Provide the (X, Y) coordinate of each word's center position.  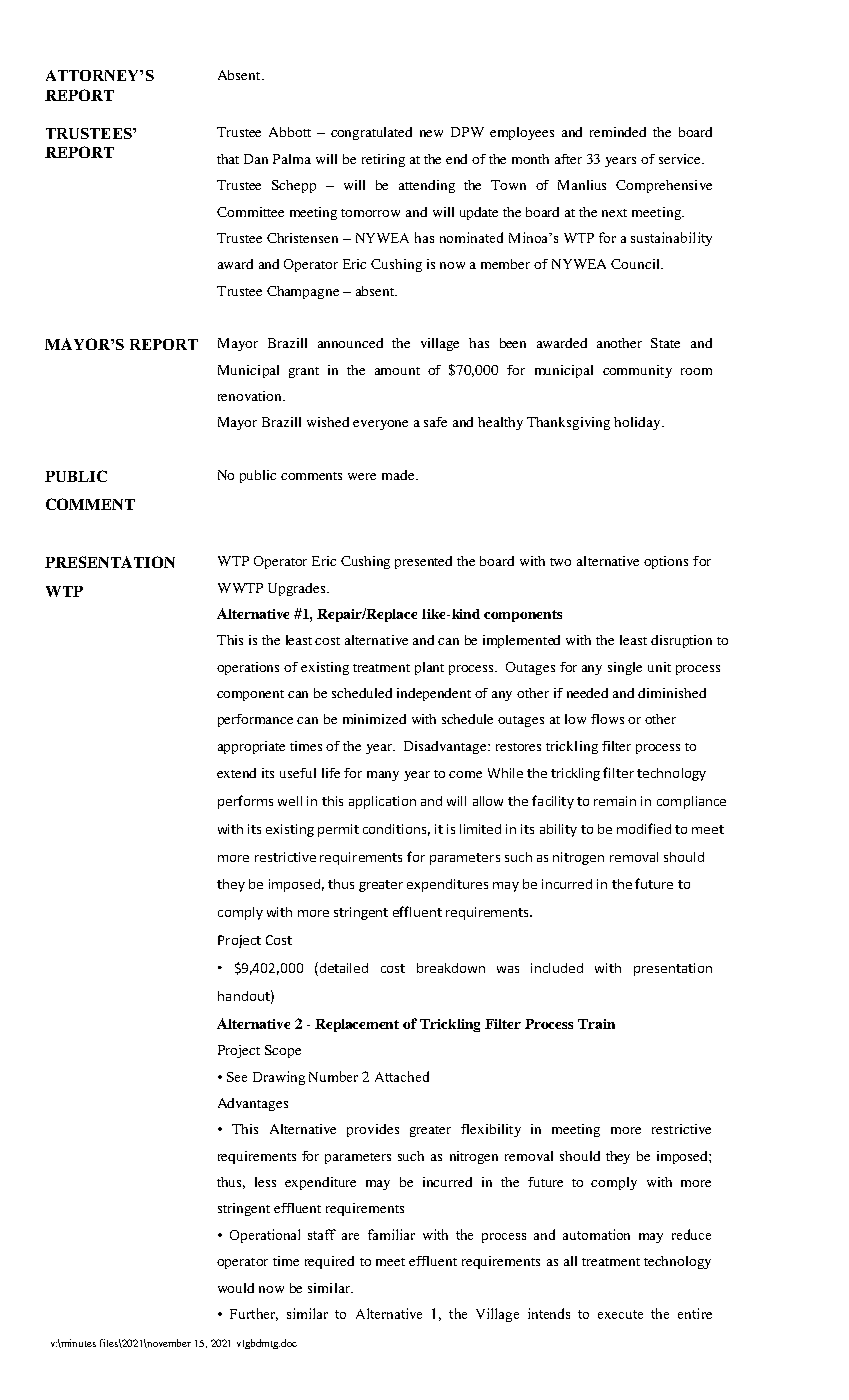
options (666, 562)
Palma (292, 159)
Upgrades (298, 589)
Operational (265, 1236)
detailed (342, 969)
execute (620, 1314)
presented (423, 562)
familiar (391, 1234)
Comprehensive (664, 186)
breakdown (451, 968)
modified (644, 828)
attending (427, 186)
